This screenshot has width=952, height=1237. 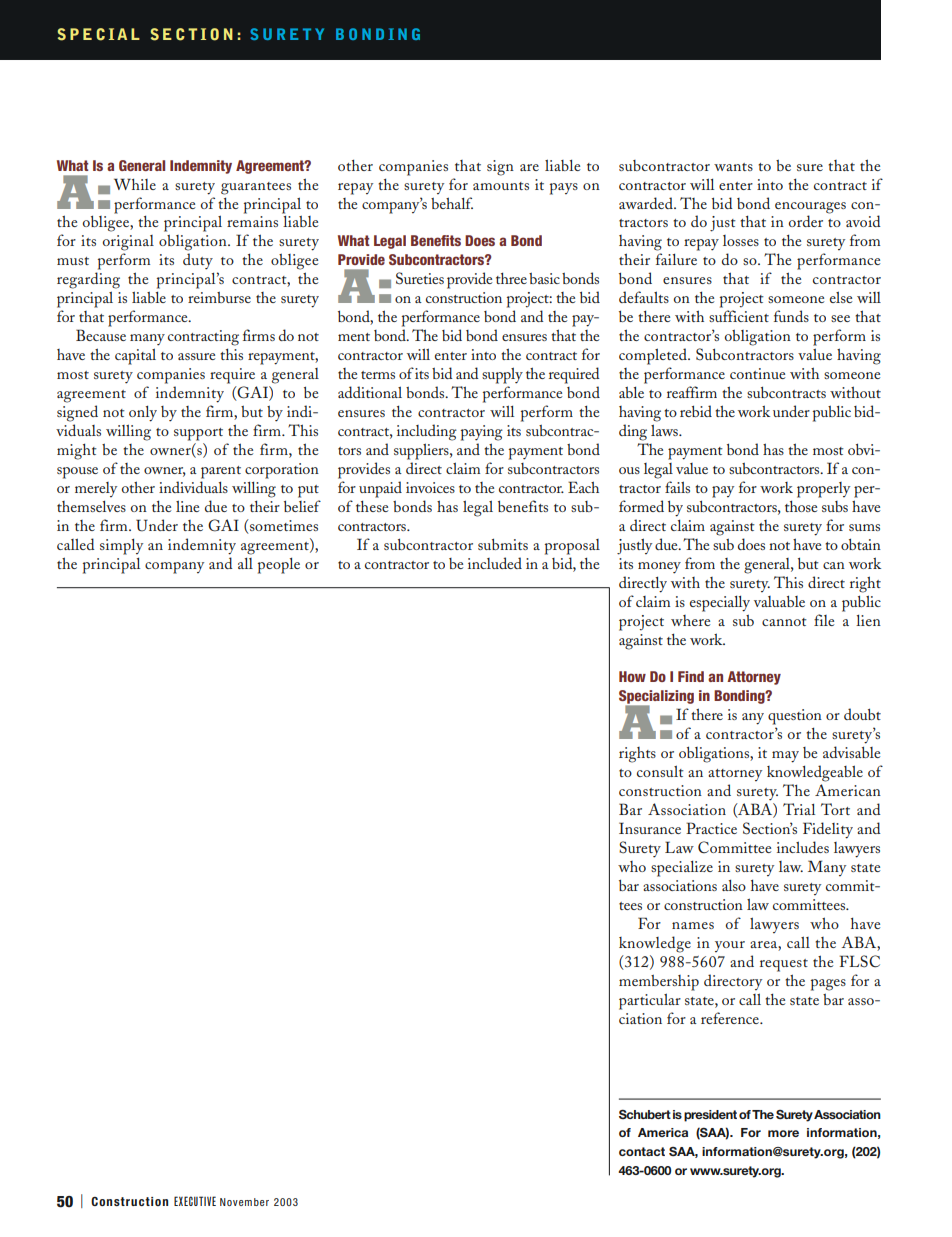 I want to click on EXECUTIVE, so click(x=195, y=1201).
